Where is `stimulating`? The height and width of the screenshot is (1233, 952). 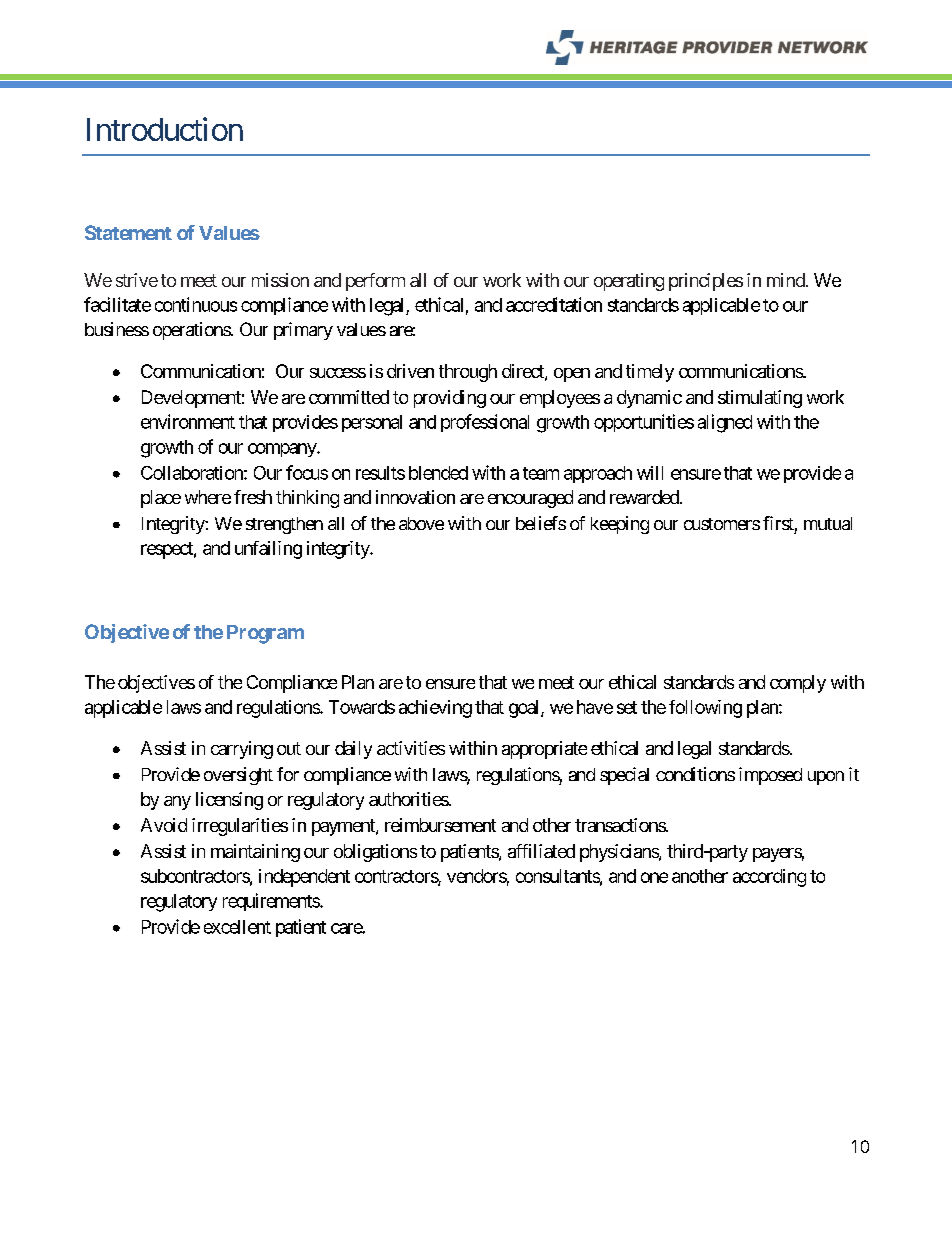
stimulating is located at coordinates (760, 399).
